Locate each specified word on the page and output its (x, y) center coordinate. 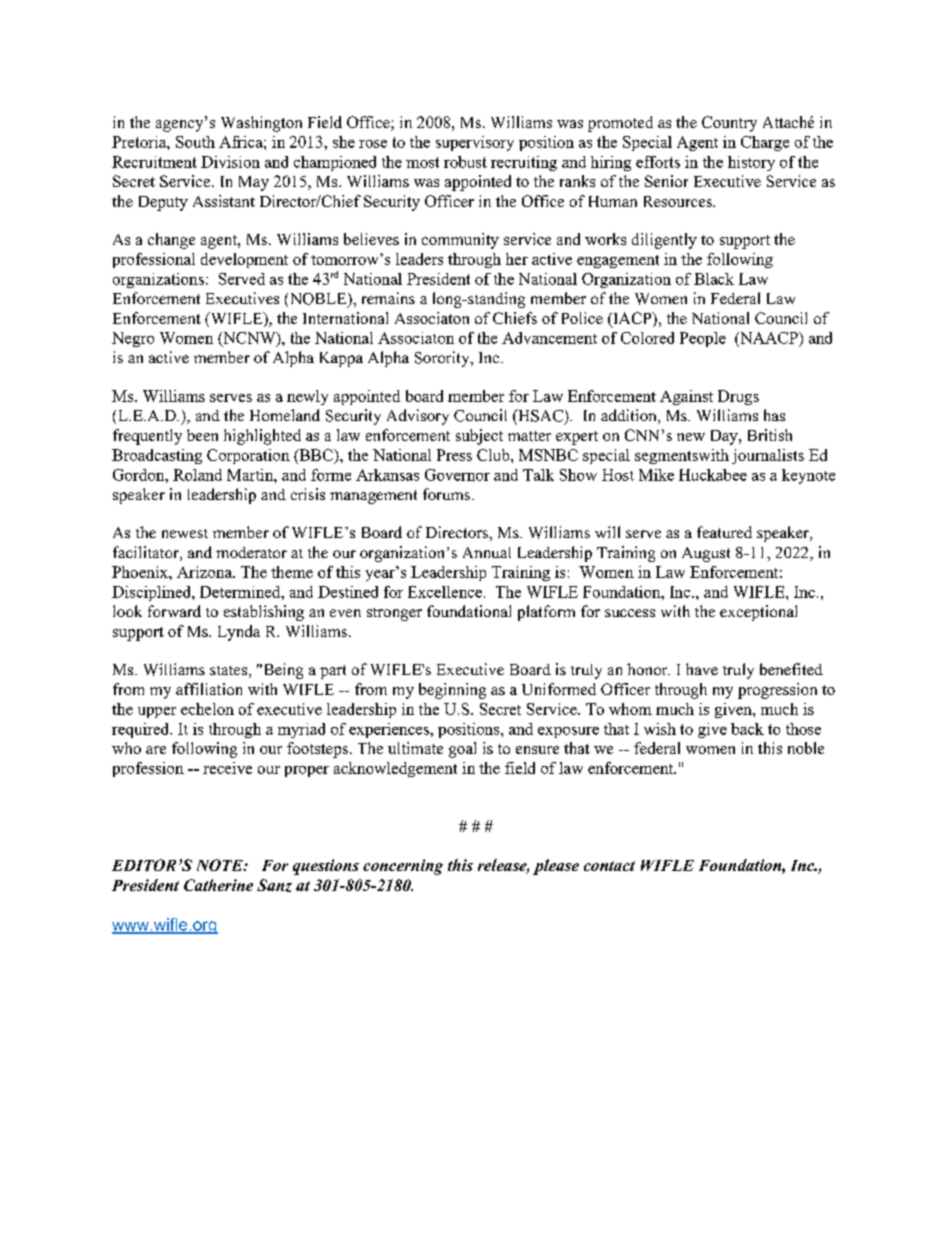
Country (729, 124)
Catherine (218, 885)
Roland (197, 475)
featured (724, 532)
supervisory (475, 143)
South (195, 142)
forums (446, 494)
